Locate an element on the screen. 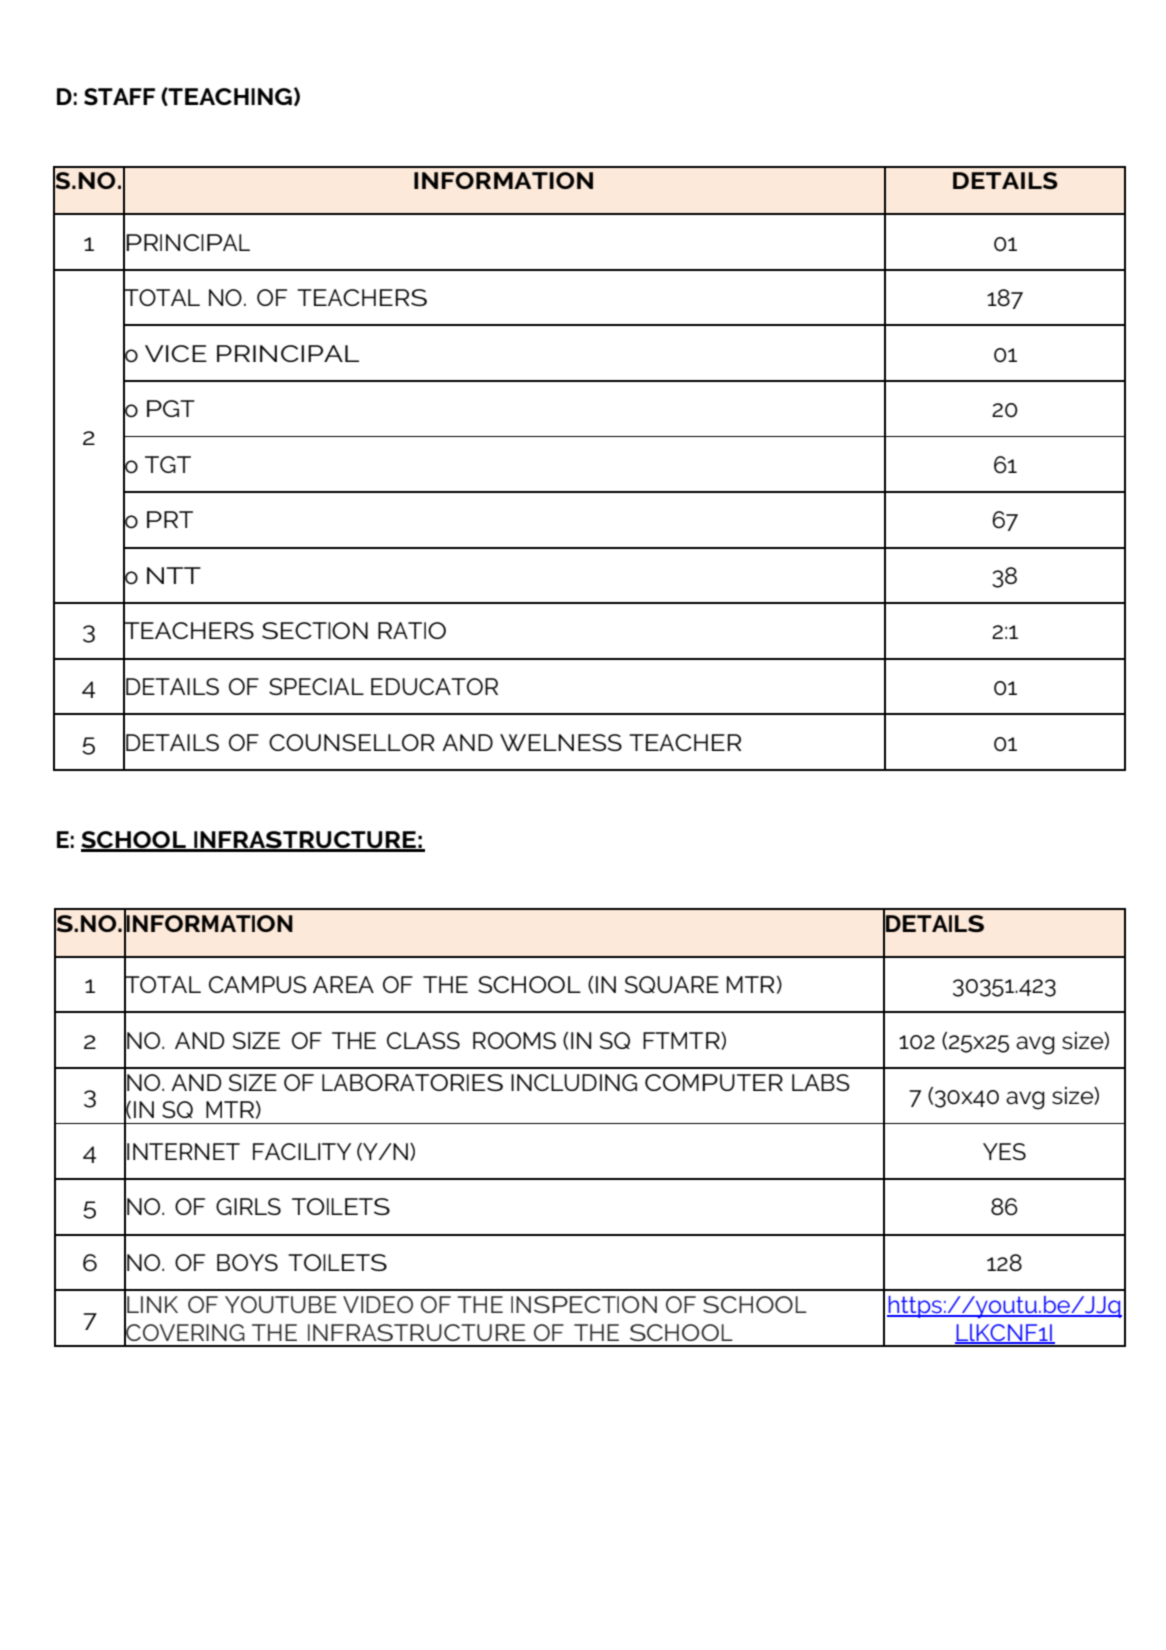 This screenshot has width=1166, height=1650. STAFF is located at coordinates (119, 96).
